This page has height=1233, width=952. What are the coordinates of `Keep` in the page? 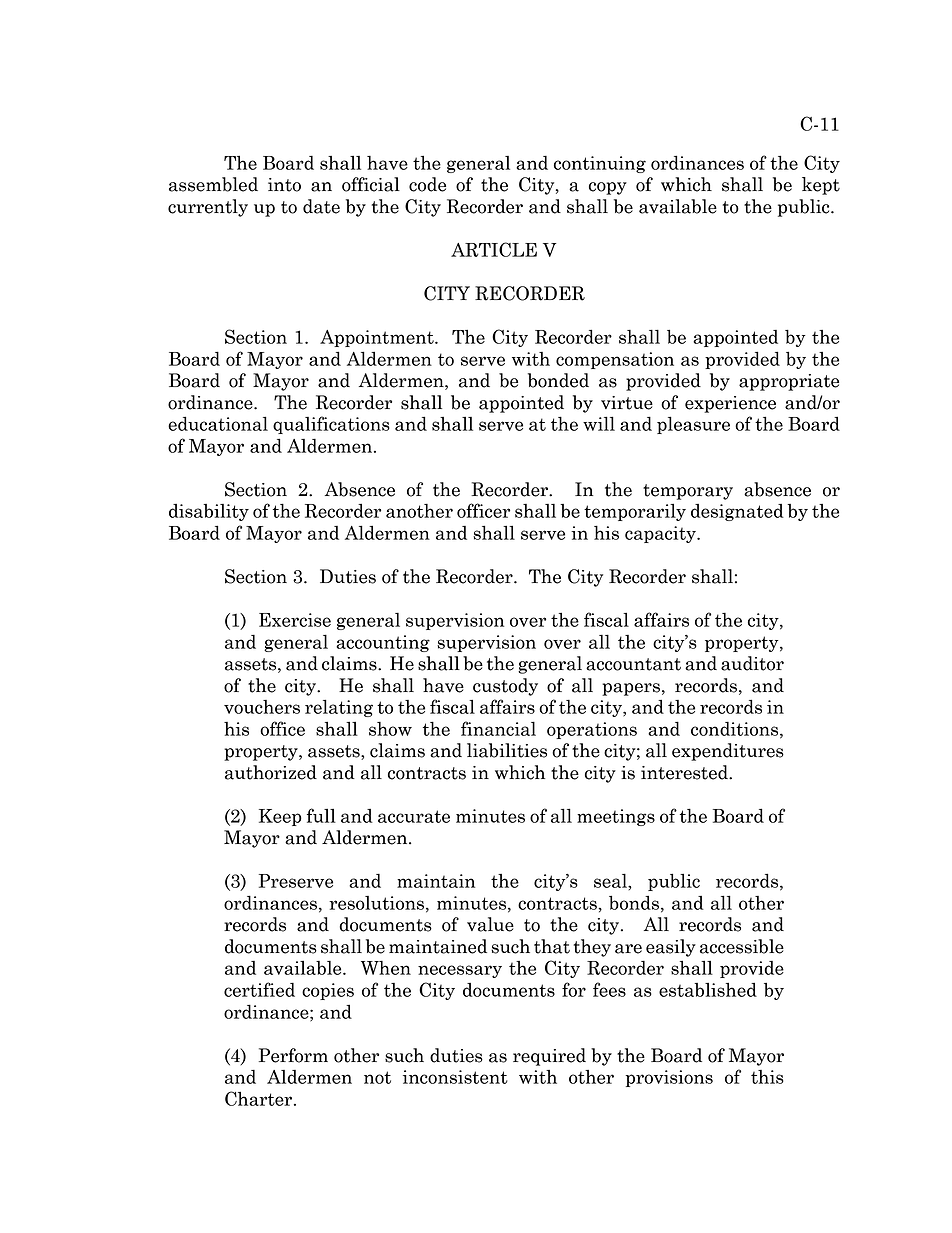 It's located at (280, 817).
